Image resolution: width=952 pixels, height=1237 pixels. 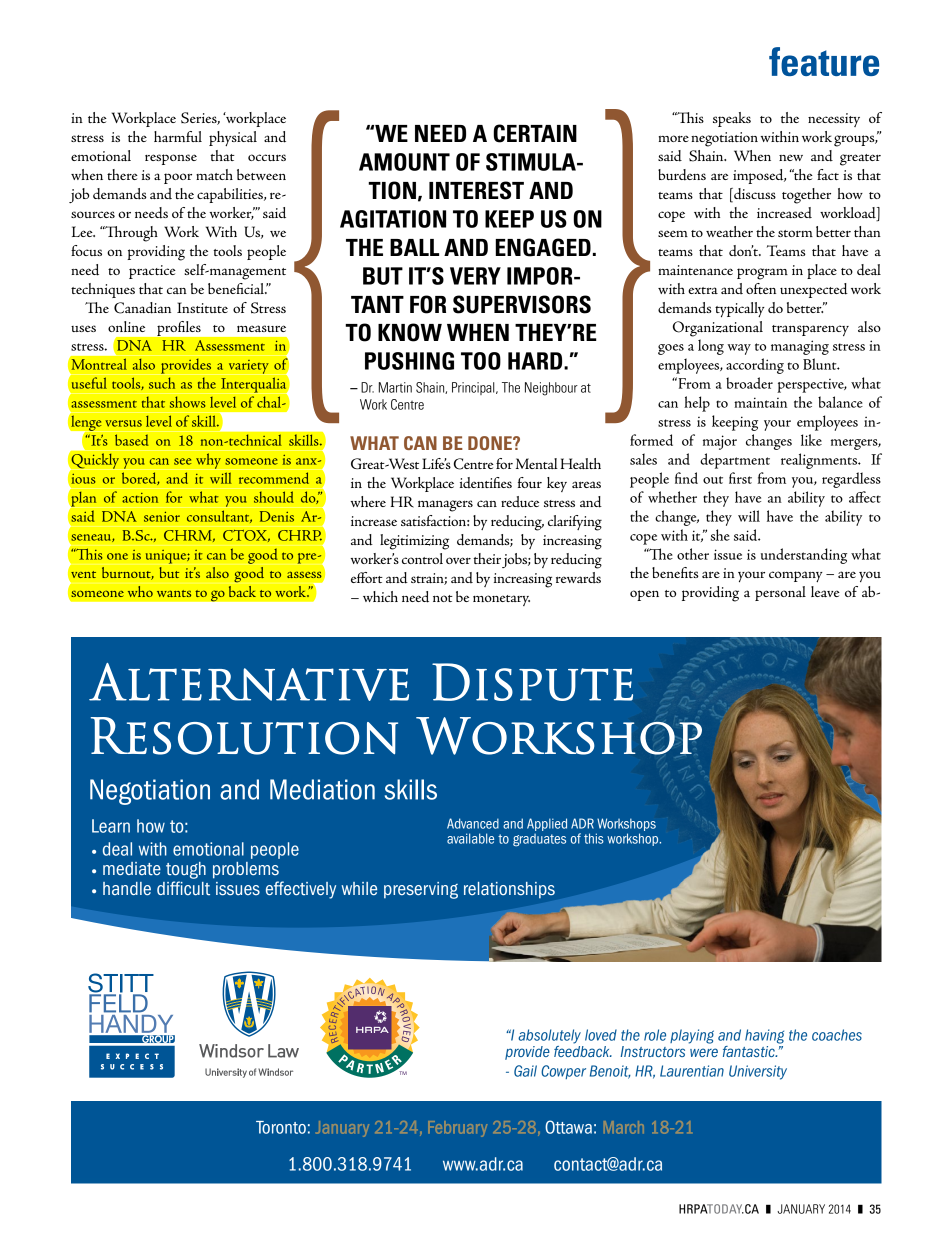 What do you see at coordinates (178, 136) in the screenshot?
I see `harmful` at bounding box center [178, 136].
